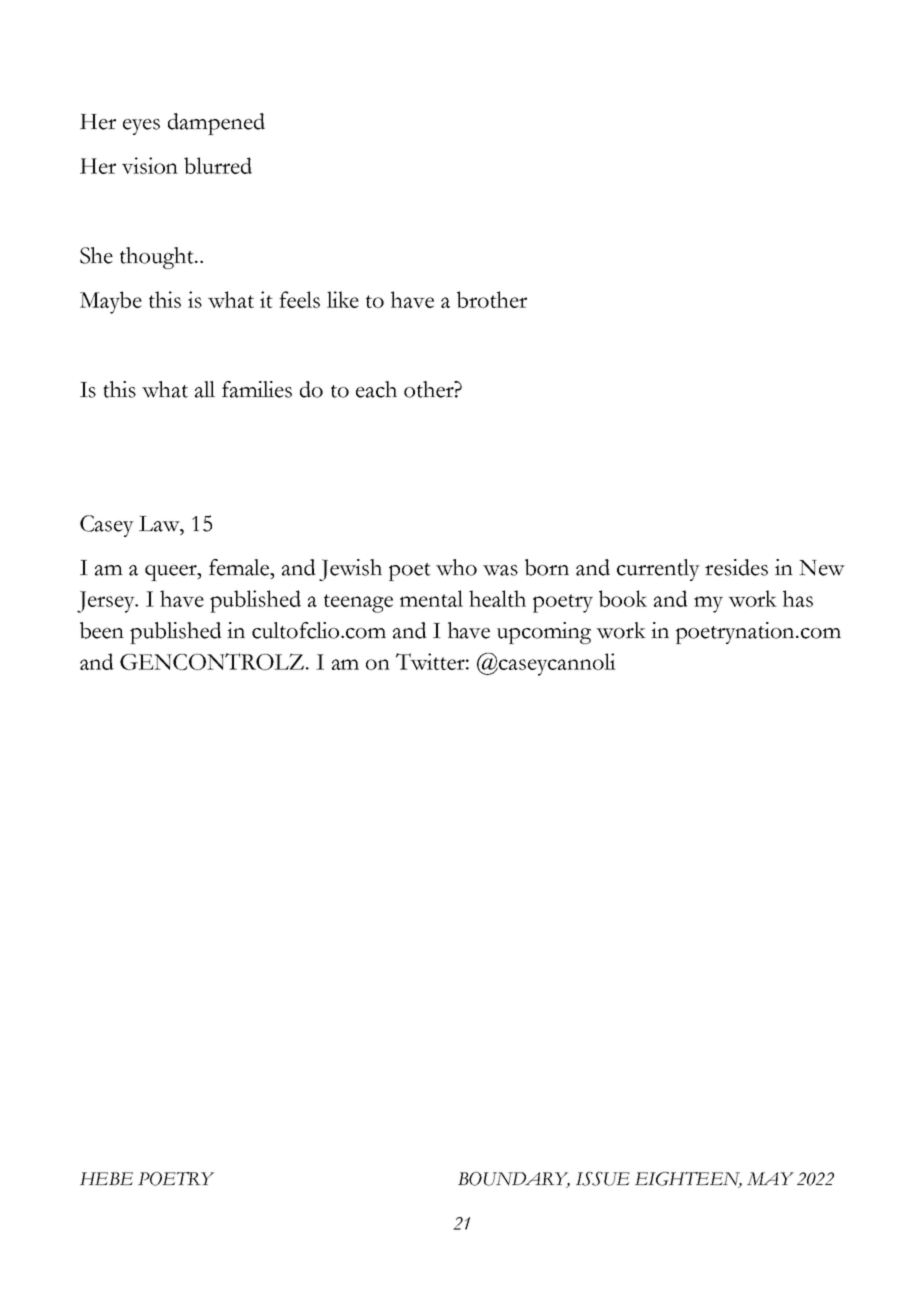 Image resolution: width=924 pixels, height=1313 pixels. Describe the element at coordinates (798, 598) in the screenshot. I see `has` at that location.
